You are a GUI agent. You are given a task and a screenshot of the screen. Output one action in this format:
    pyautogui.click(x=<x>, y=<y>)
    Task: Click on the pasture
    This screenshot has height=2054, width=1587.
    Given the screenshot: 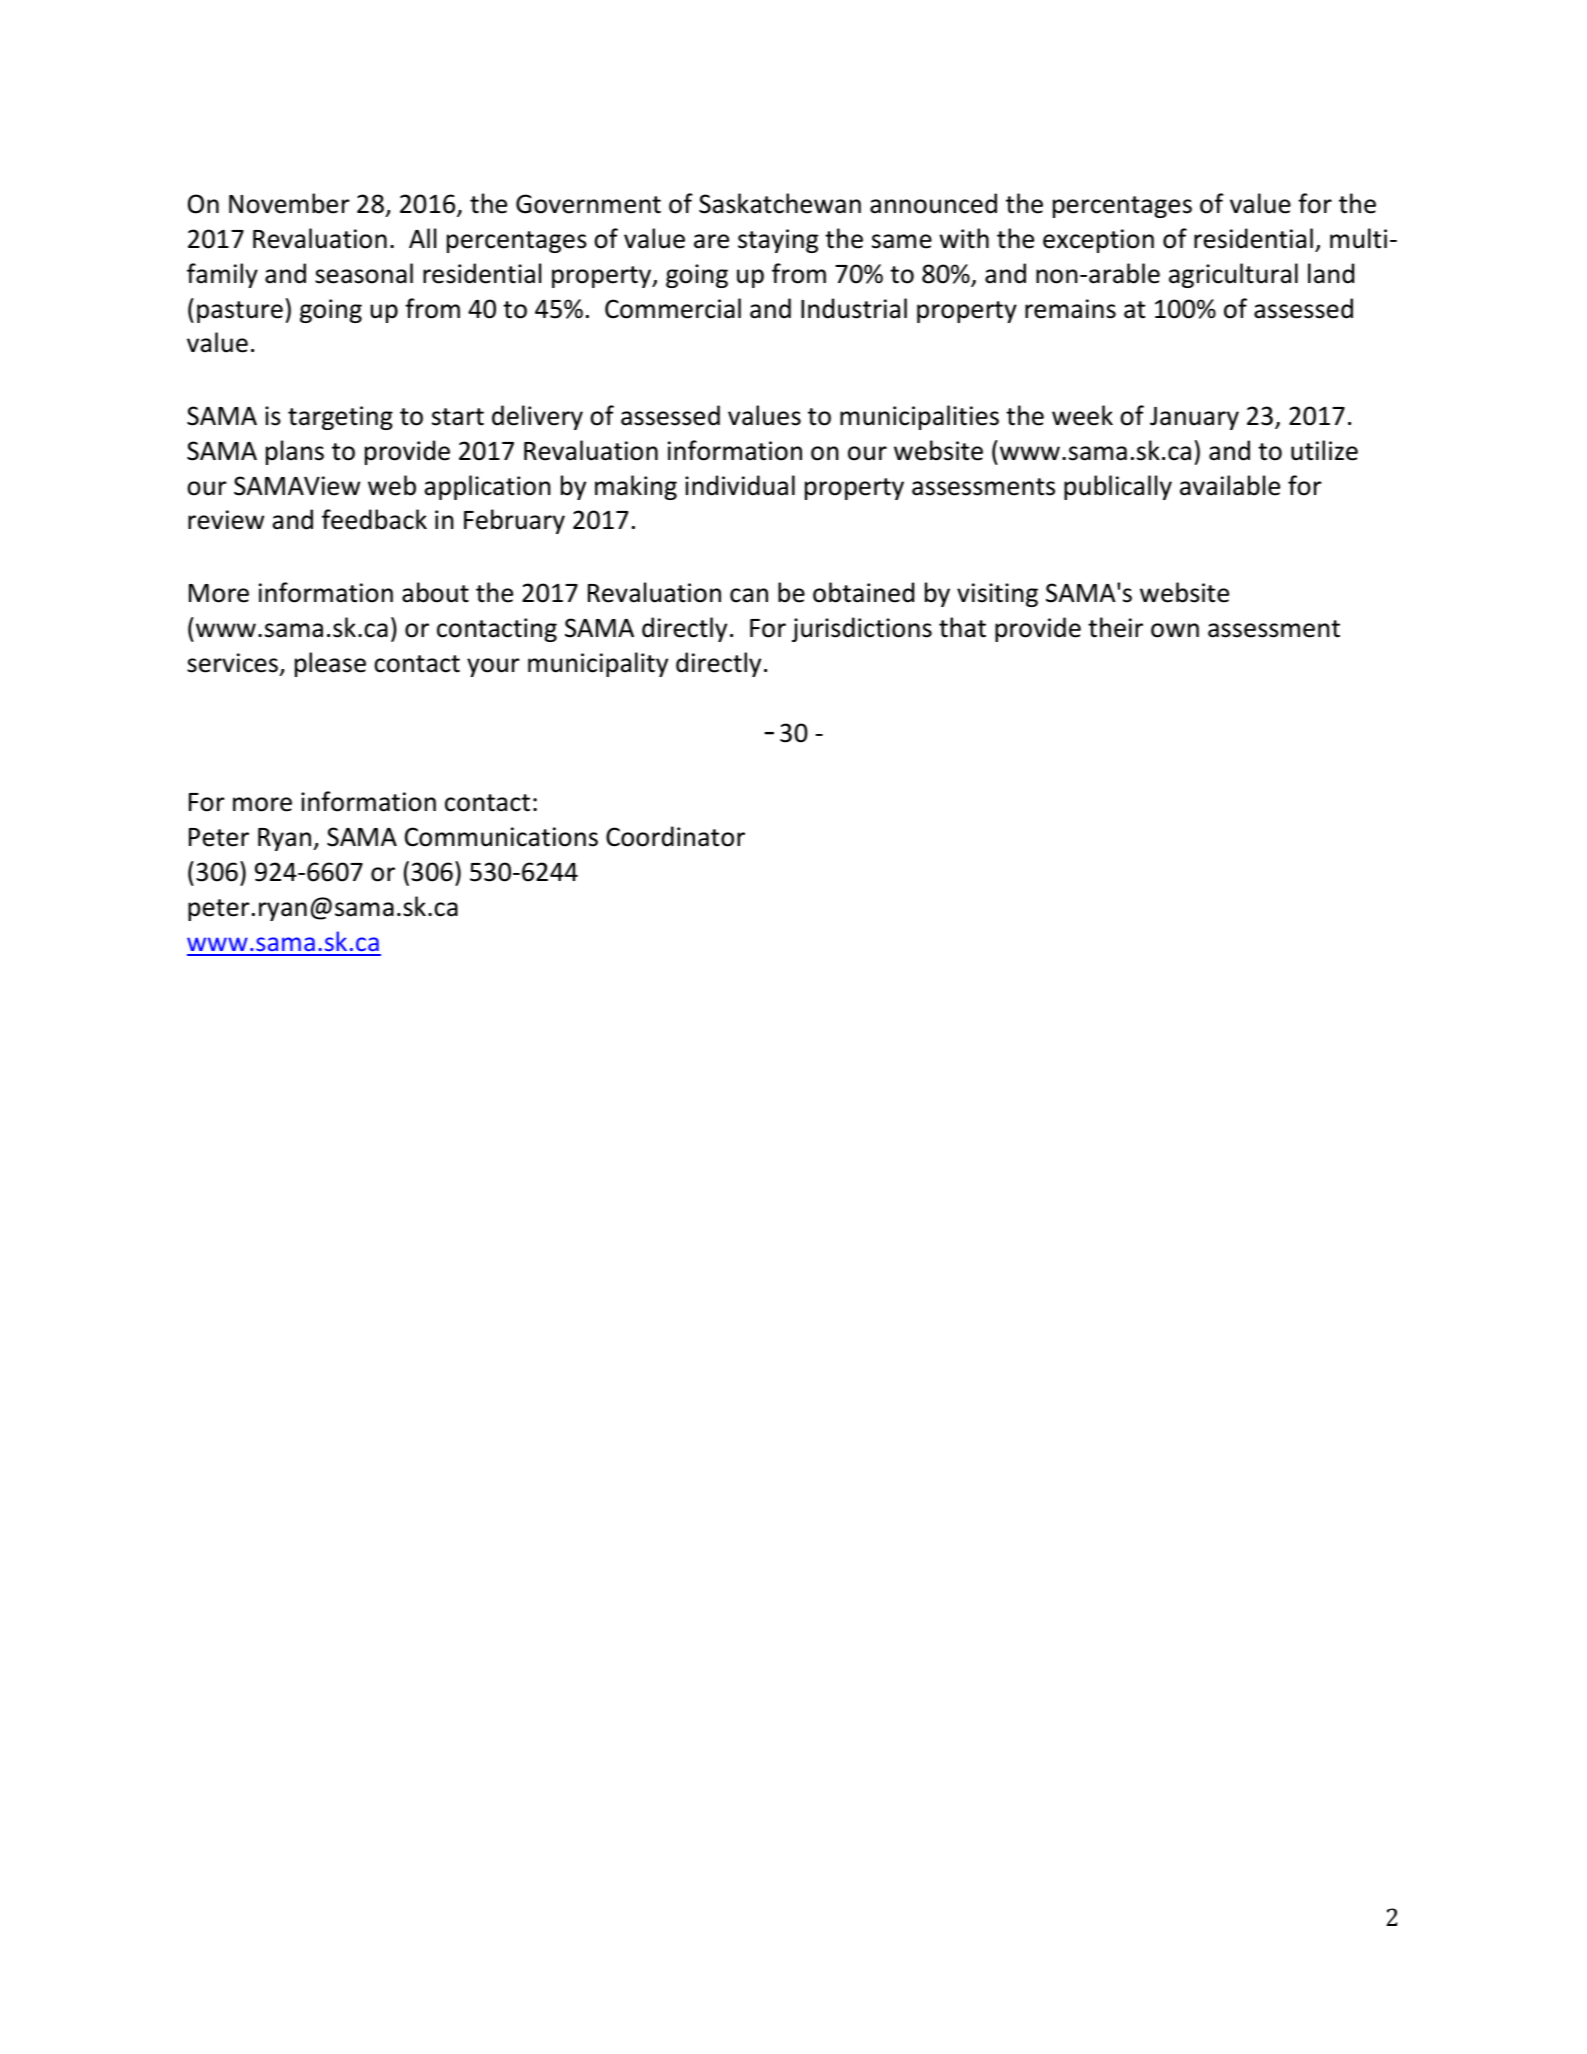 What is the action you would take?
    pyautogui.click(x=240, y=312)
